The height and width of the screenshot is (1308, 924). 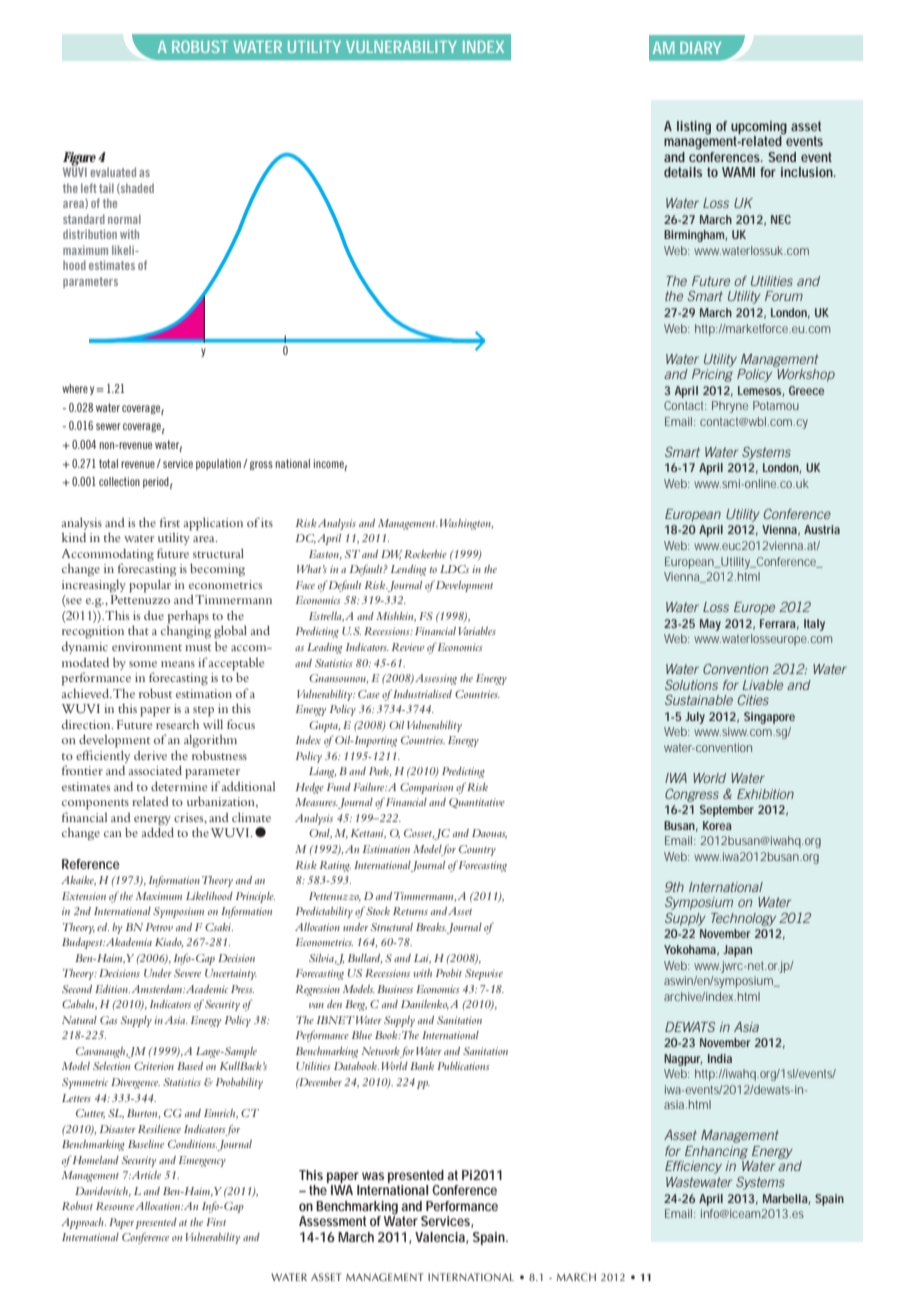 What do you see at coordinates (700, 48) in the screenshot?
I see `DIARY` at bounding box center [700, 48].
